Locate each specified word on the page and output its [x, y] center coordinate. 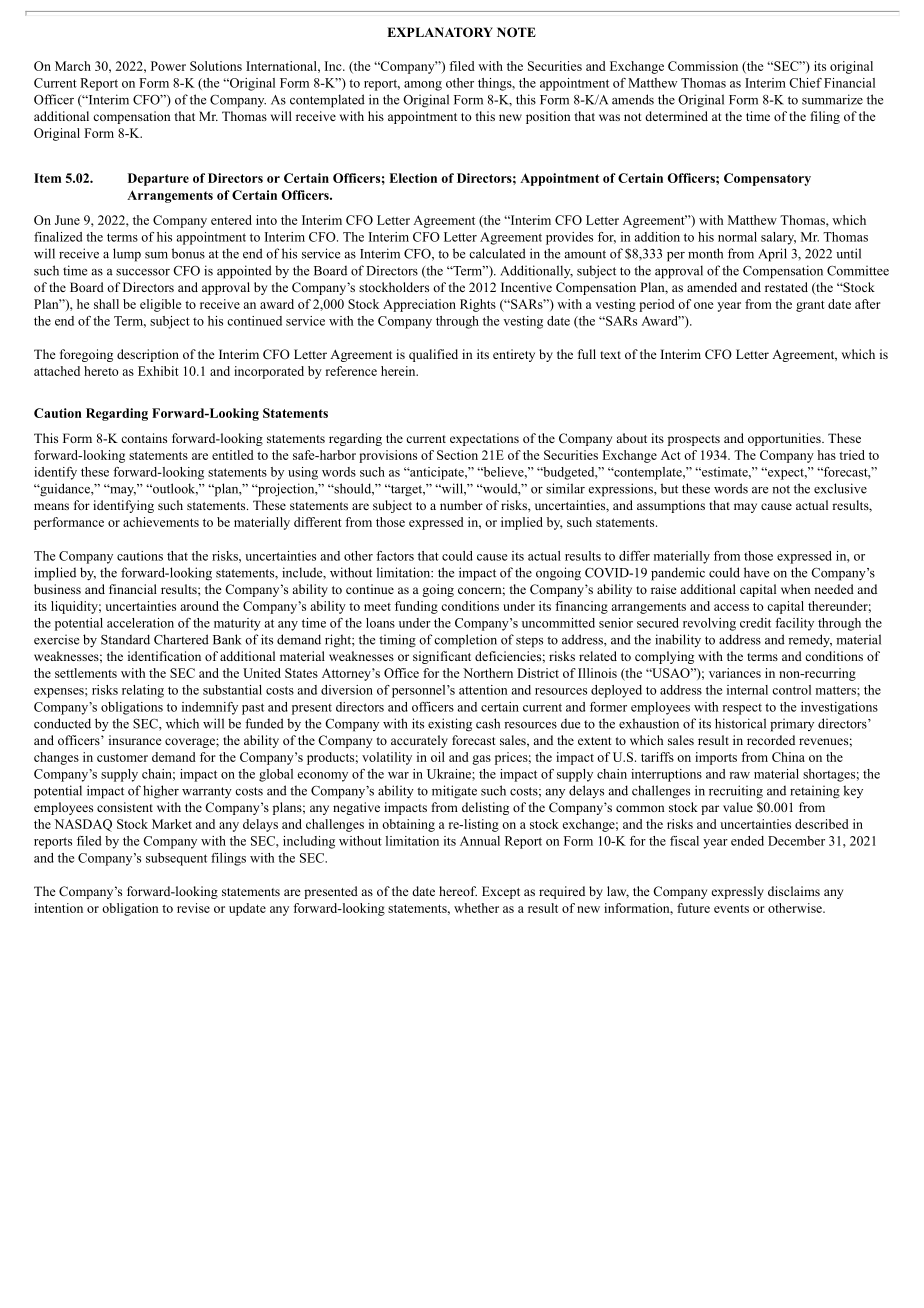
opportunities [785, 439]
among [423, 86]
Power [168, 66]
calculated [497, 253]
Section [457, 455]
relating [143, 691]
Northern [488, 673]
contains [144, 438]
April [772, 255]
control [791, 690]
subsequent [176, 859]
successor [143, 272]
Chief [805, 83]
